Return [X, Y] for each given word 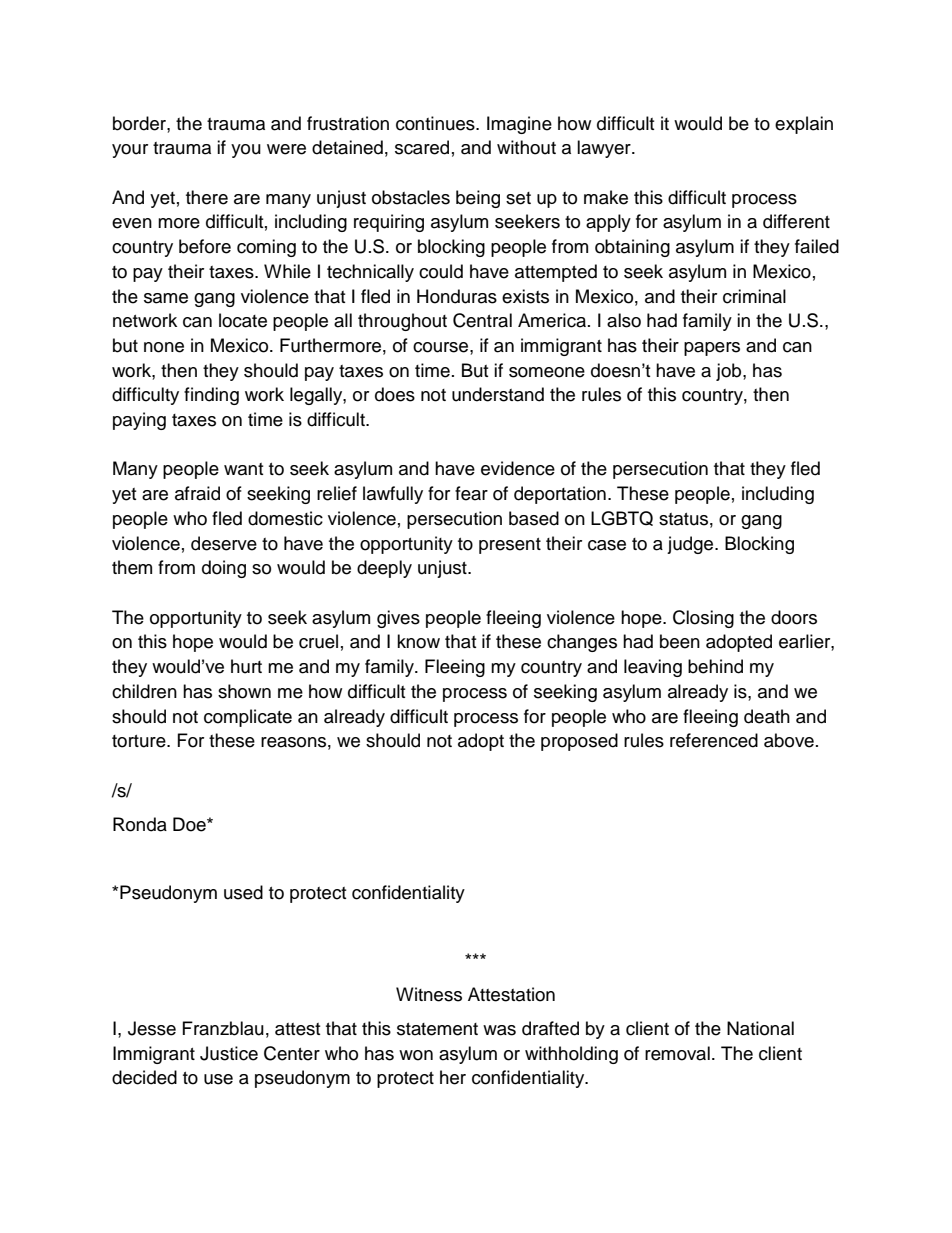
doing [224, 569]
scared [422, 147]
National [760, 1028]
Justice [229, 1053]
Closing [703, 619]
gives [398, 619]
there [207, 197]
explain [804, 125]
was [499, 1030]
